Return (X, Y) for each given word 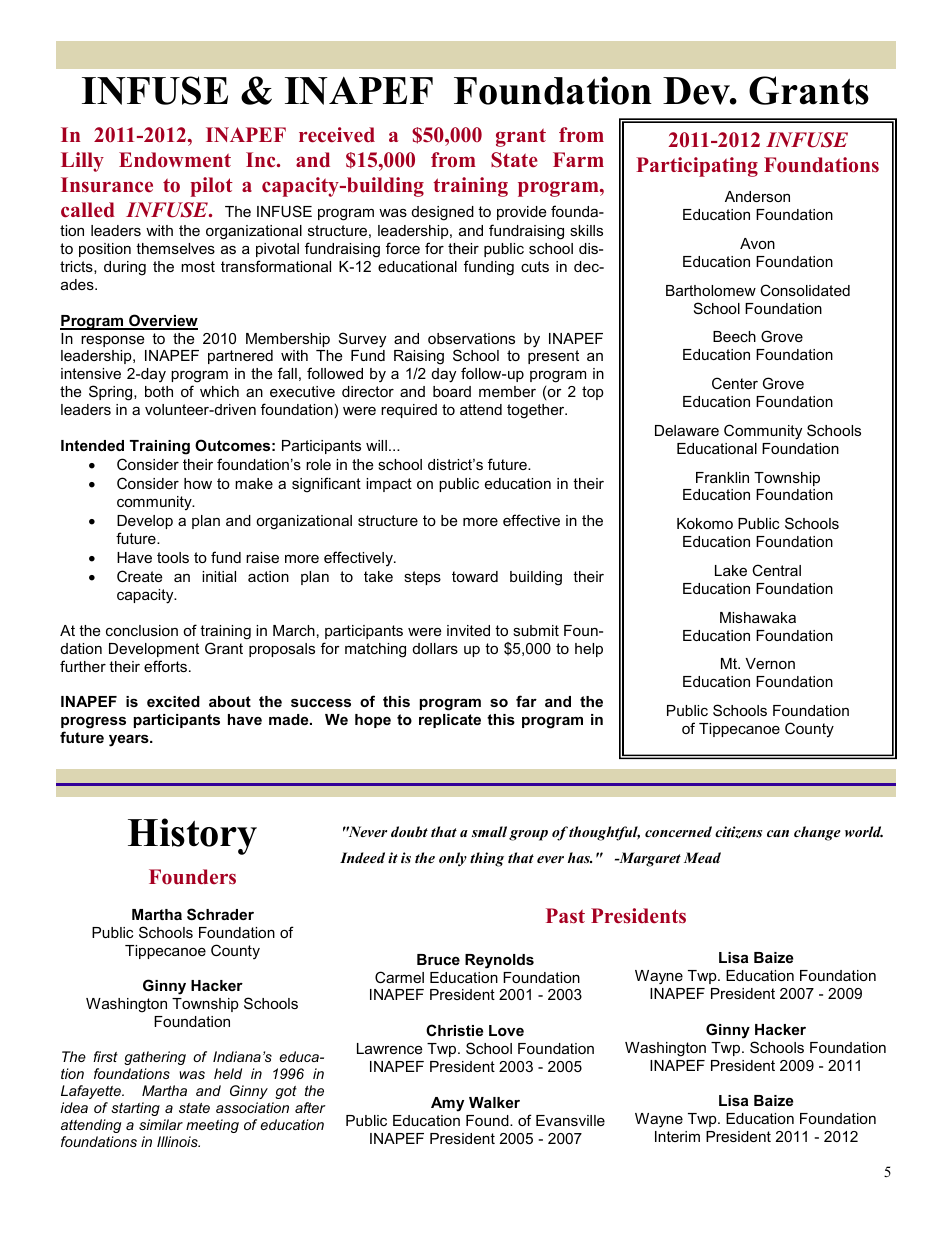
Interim (677, 1136)
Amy (447, 1104)
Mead (702, 857)
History (192, 836)
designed (443, 213)
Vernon (770, 663)
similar (161, 1124)
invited (468, 630)
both (159, 391)
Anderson (757, 196)
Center (735, 383)
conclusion (142, 630)
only (453, 859)
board (452, 391)
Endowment (175, 160)
